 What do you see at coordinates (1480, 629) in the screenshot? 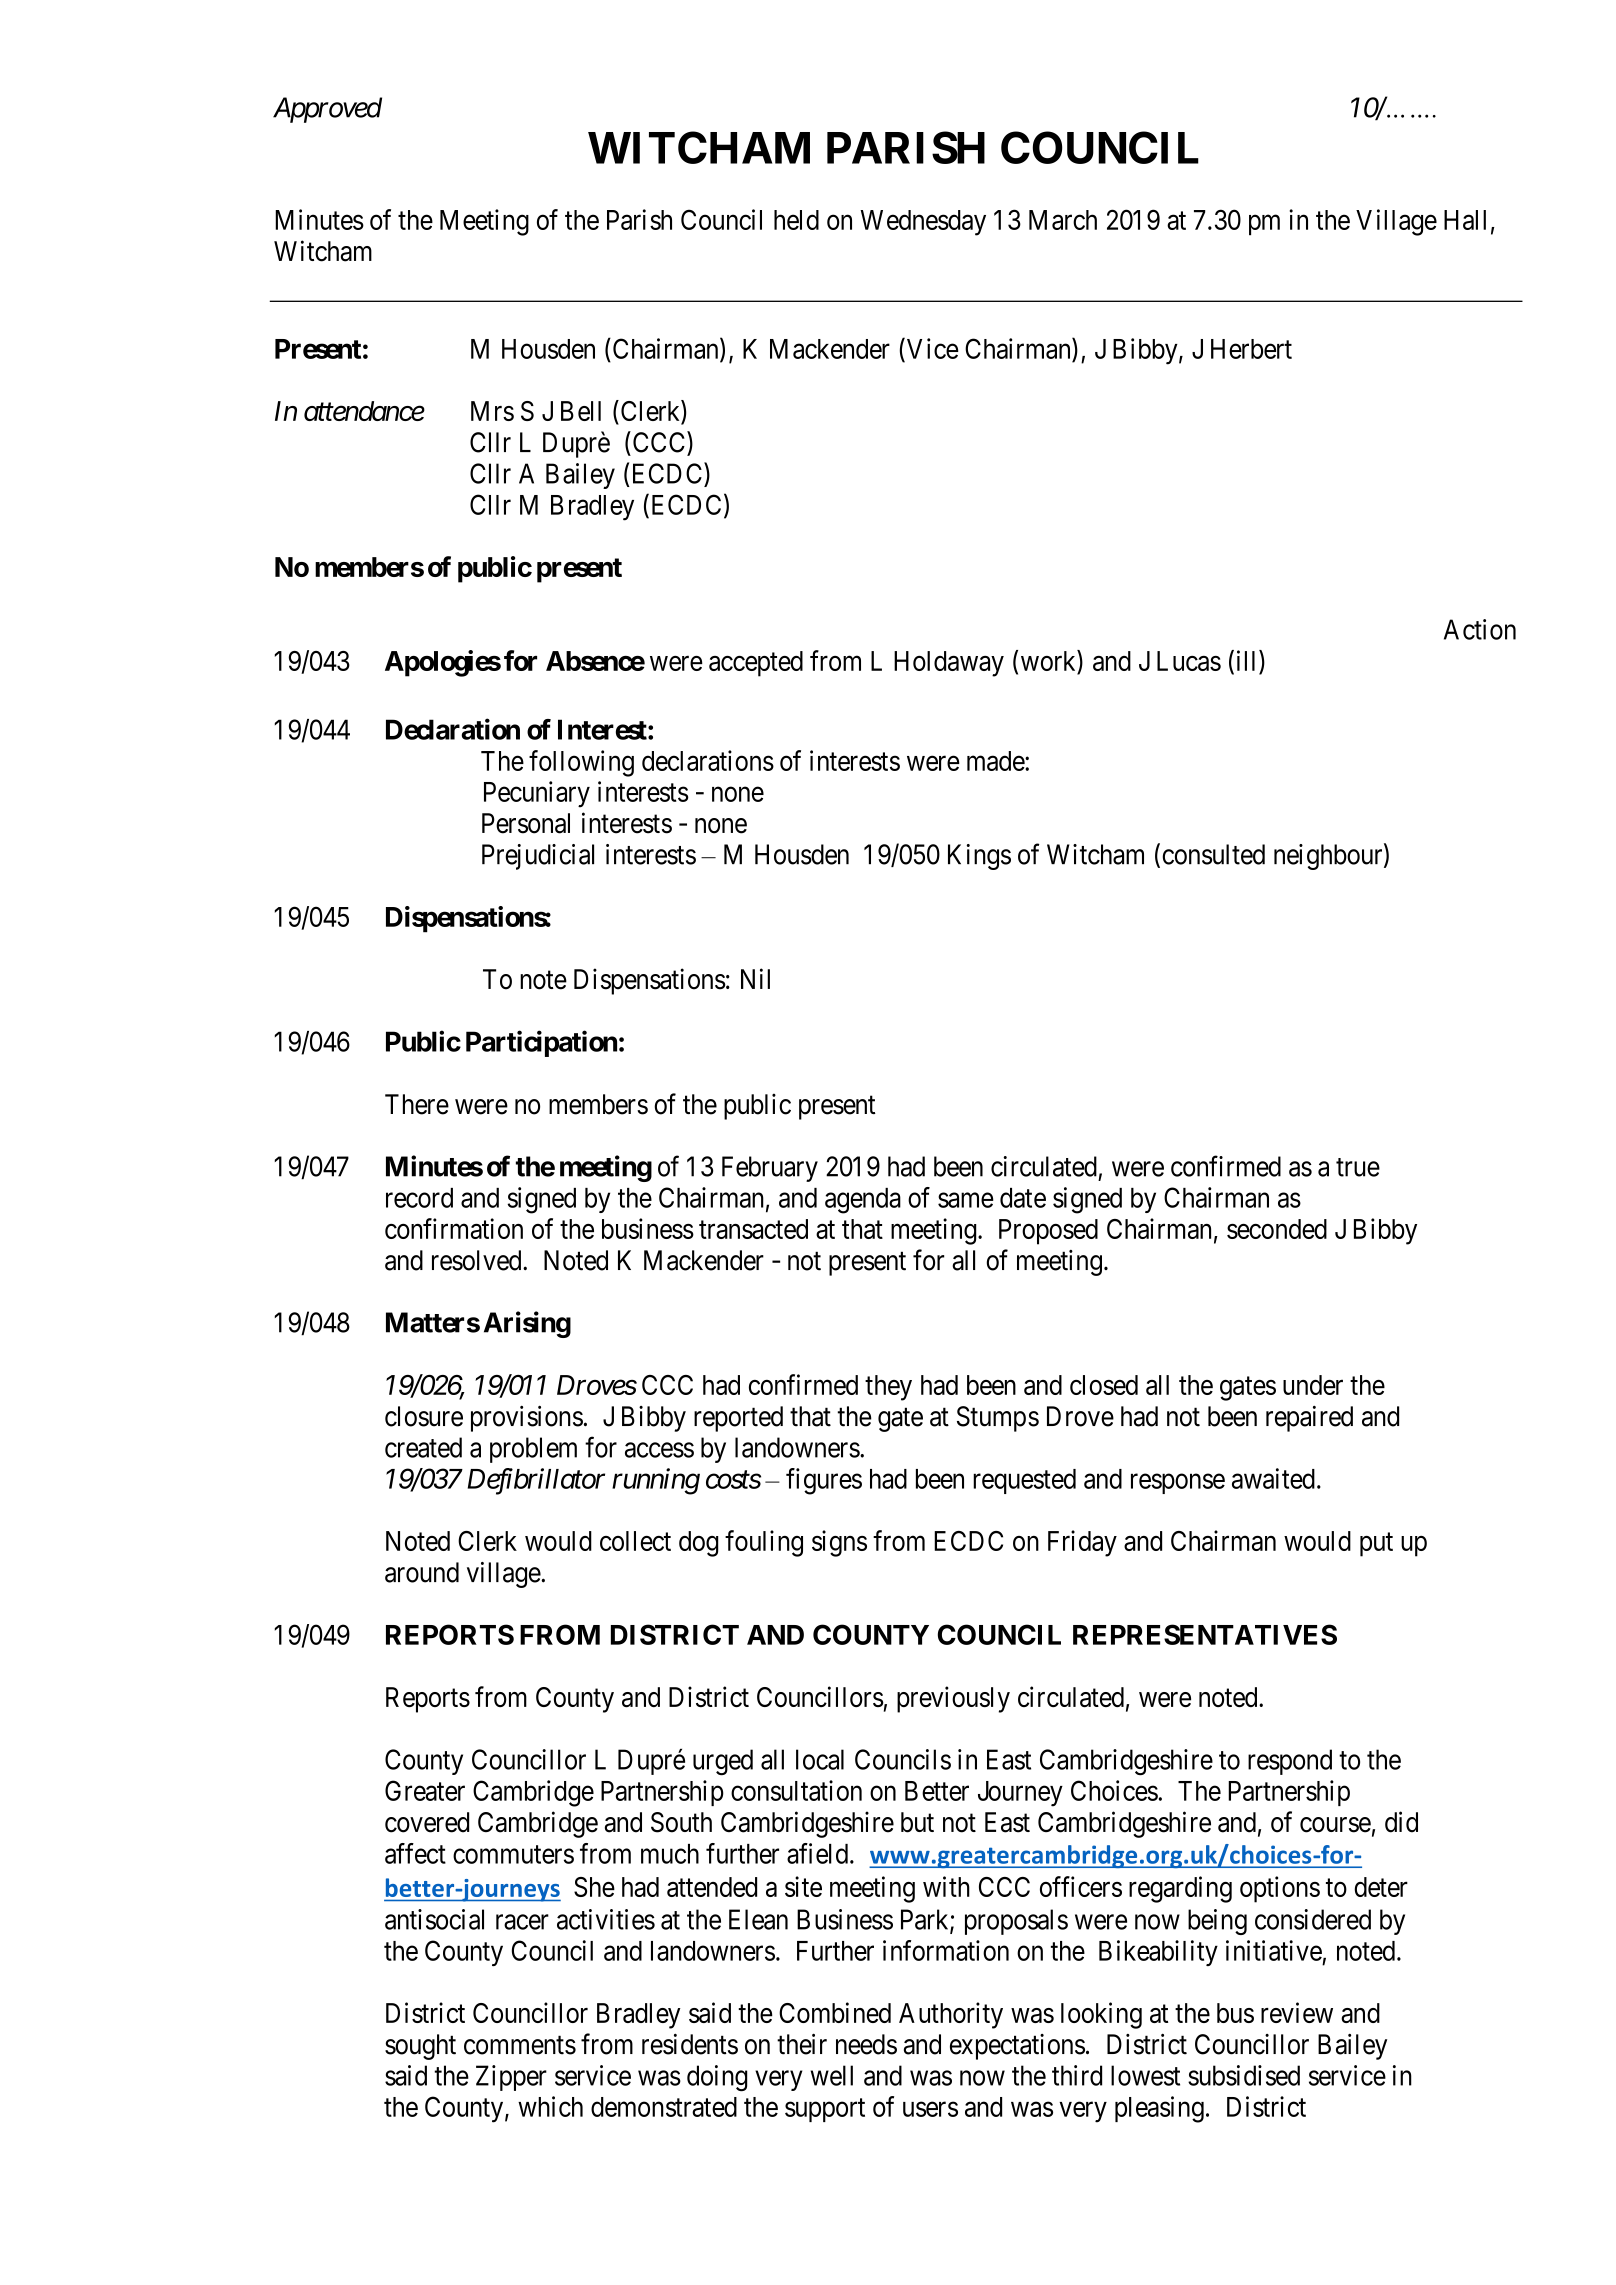
I see `Action` at bounding box center [1480, 629].
